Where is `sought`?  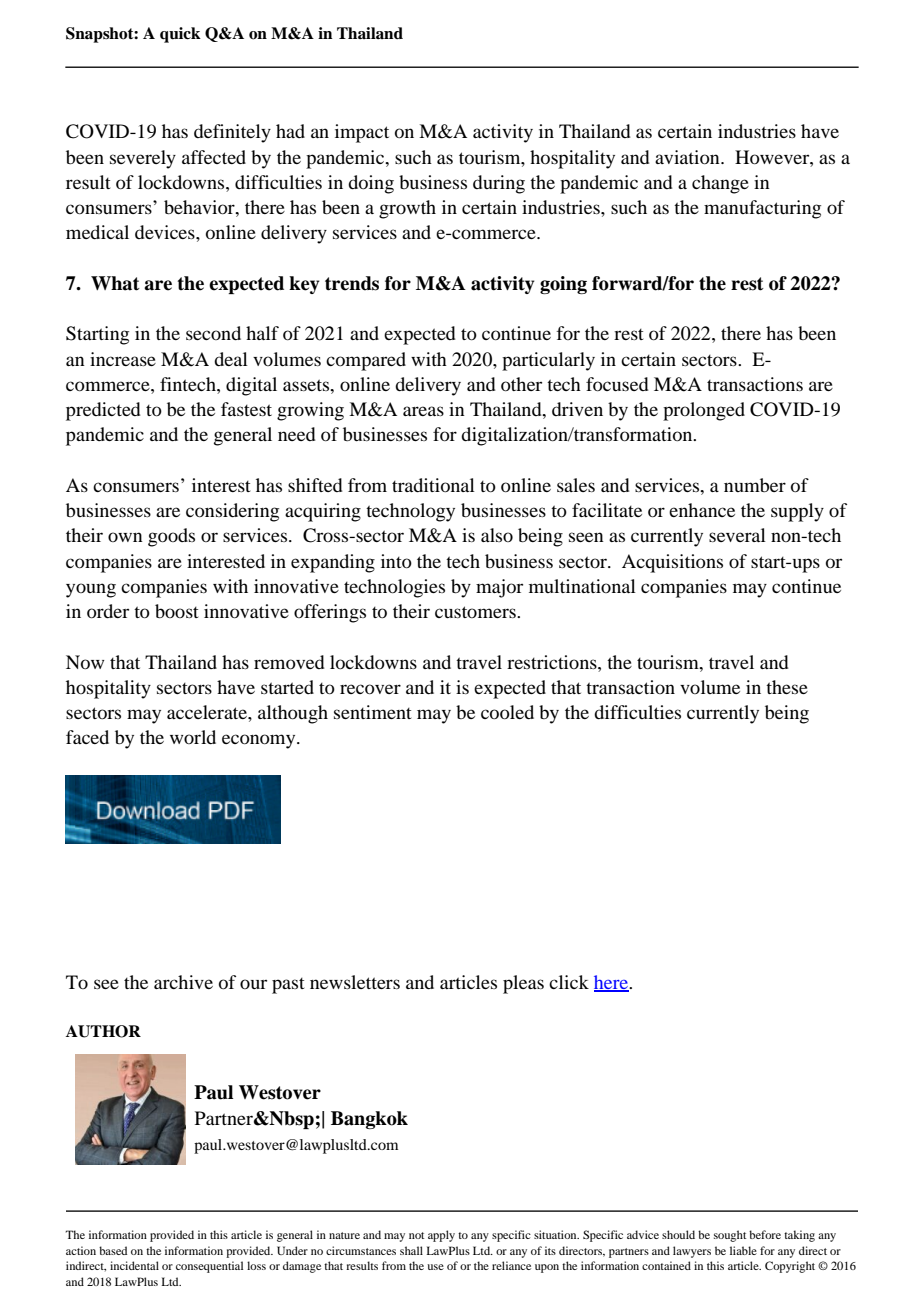 sought is located at coordinates (730, 1236).
